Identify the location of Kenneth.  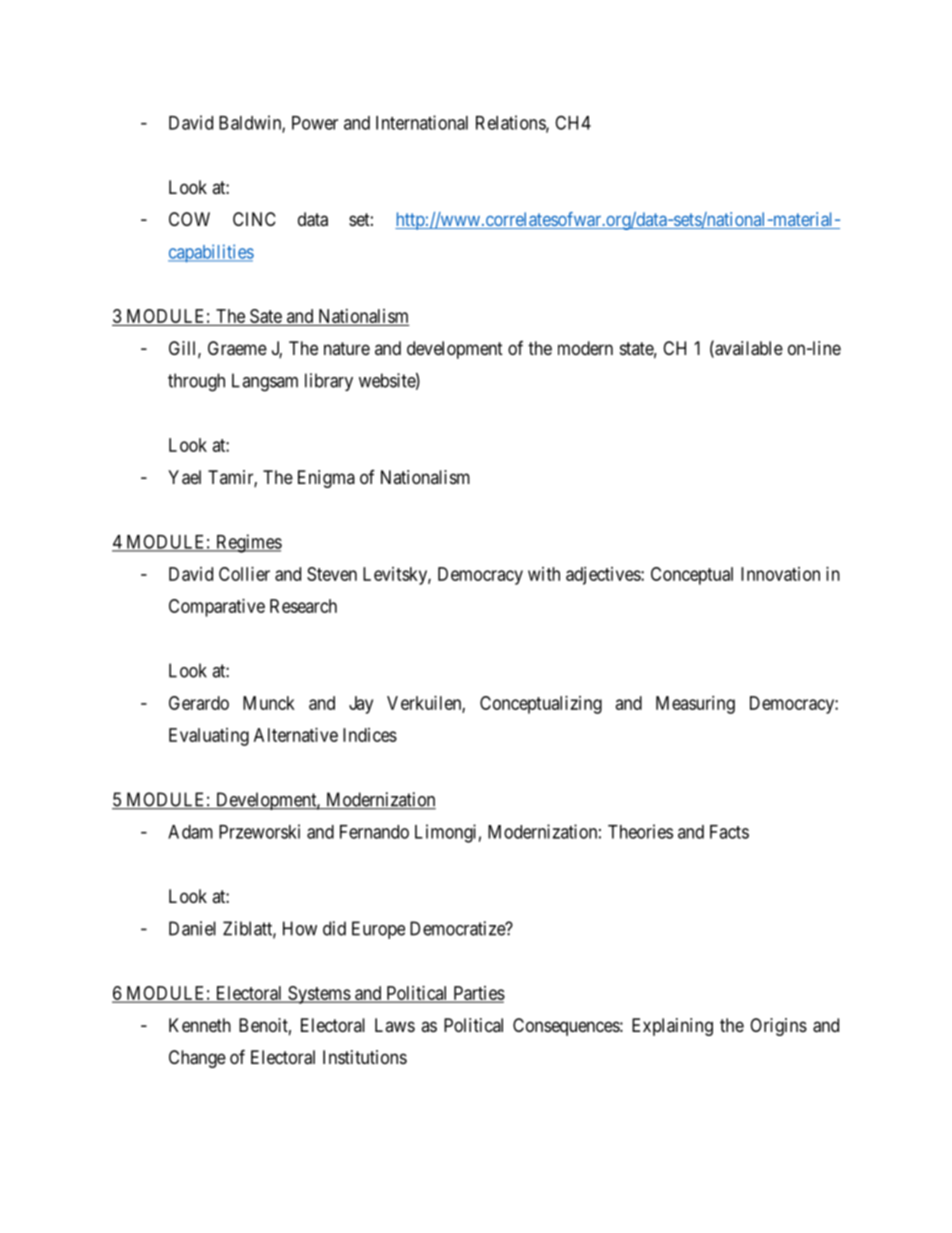
(200, 1025).
